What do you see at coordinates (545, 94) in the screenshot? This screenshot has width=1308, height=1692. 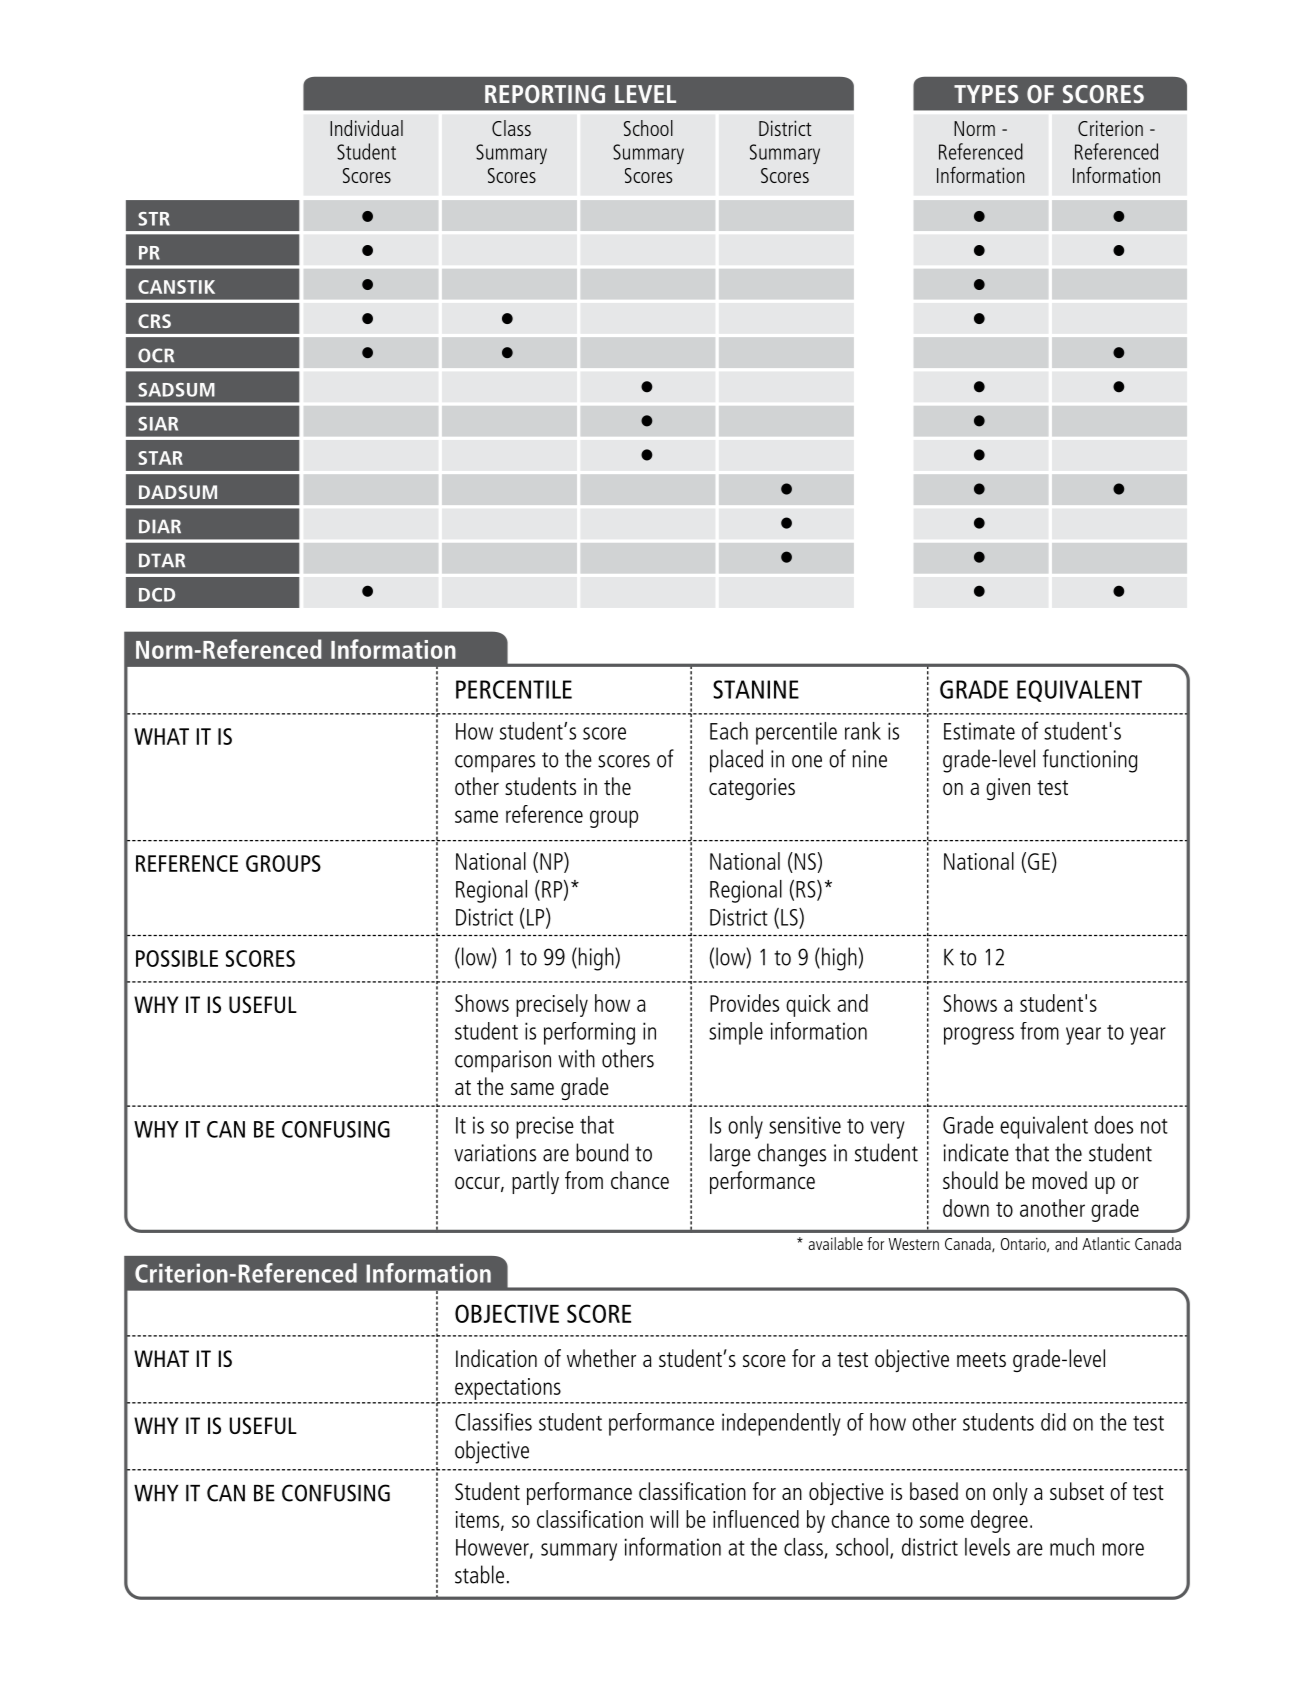 I see `REPORTING` at bounding box center [545, 94].
